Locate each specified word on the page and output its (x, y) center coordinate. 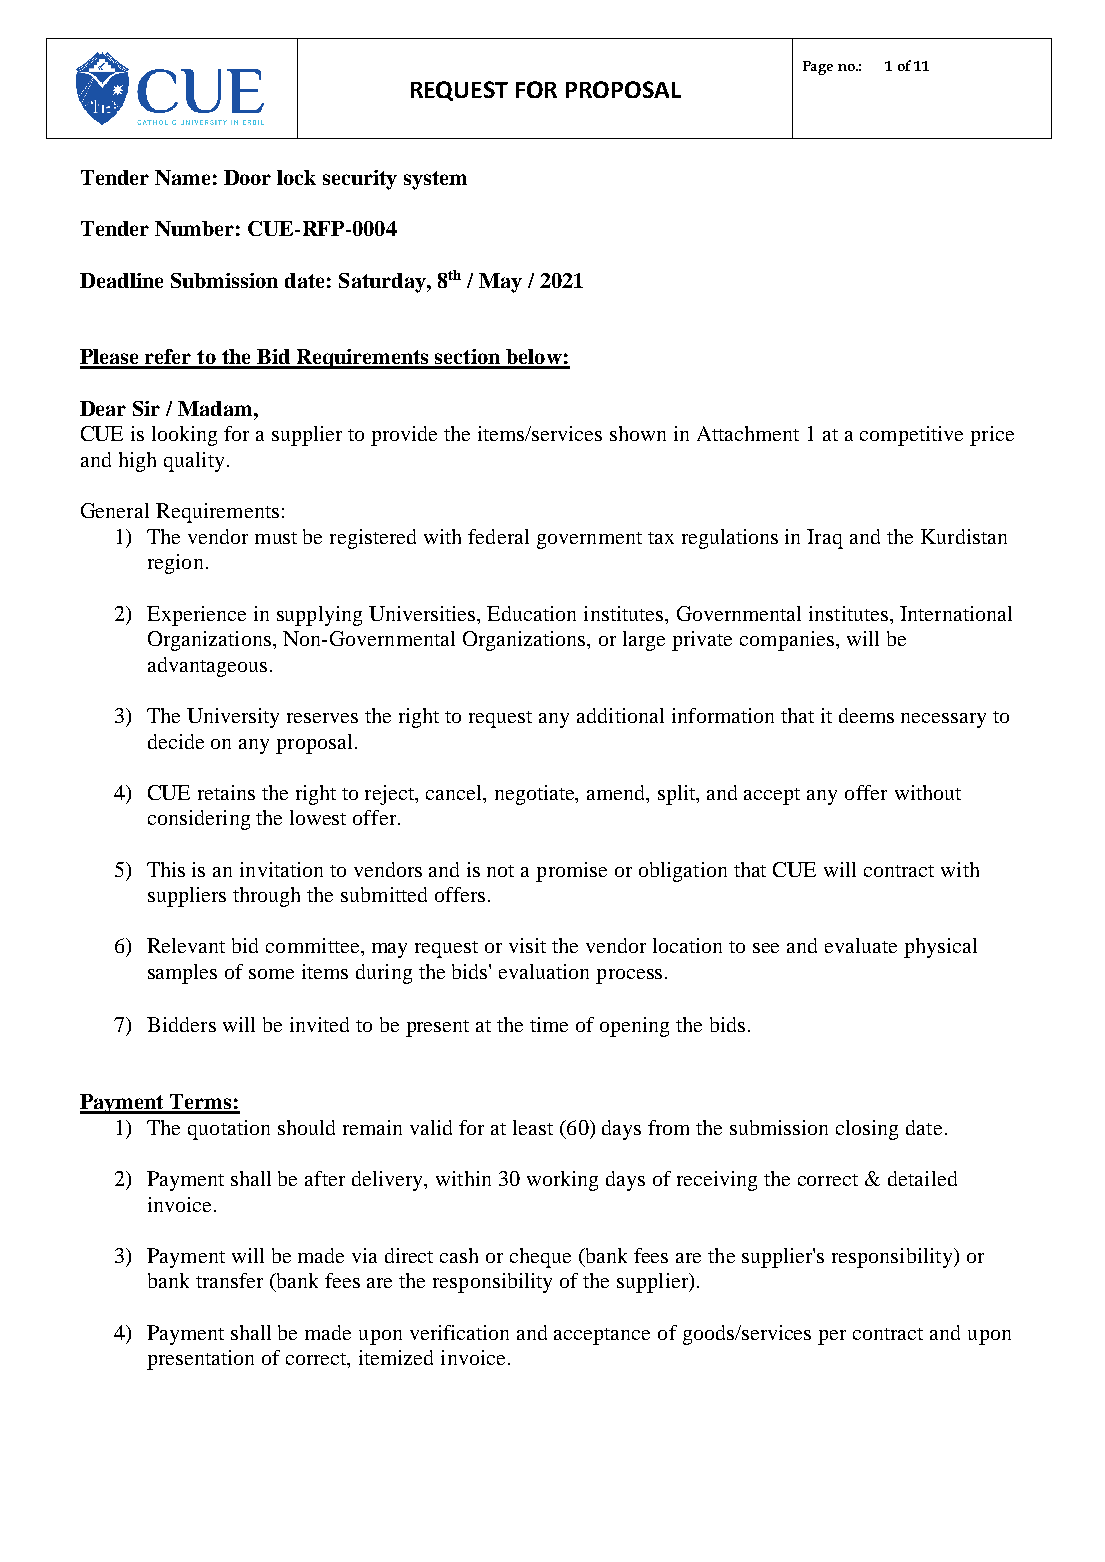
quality (194, 462)
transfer (229, 1280)
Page (818, 68)
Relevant (186, 945)
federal (498, 536)
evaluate (861, 945)
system (435, 180)
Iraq (825, 539)
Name (182, 177)
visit (527, 945)
